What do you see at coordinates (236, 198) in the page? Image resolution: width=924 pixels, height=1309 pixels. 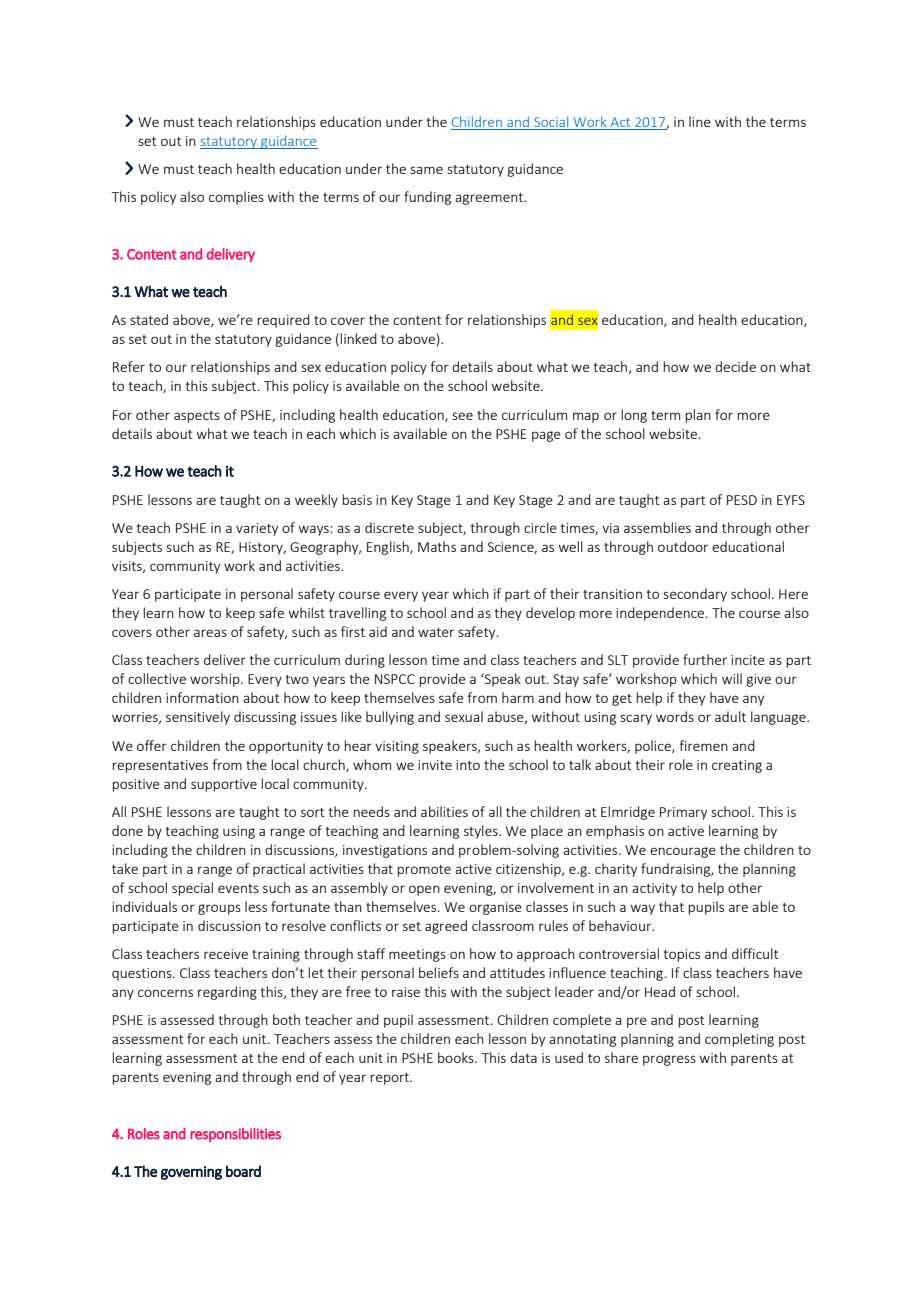 I see `complies` at bounding box center [236, 198].
